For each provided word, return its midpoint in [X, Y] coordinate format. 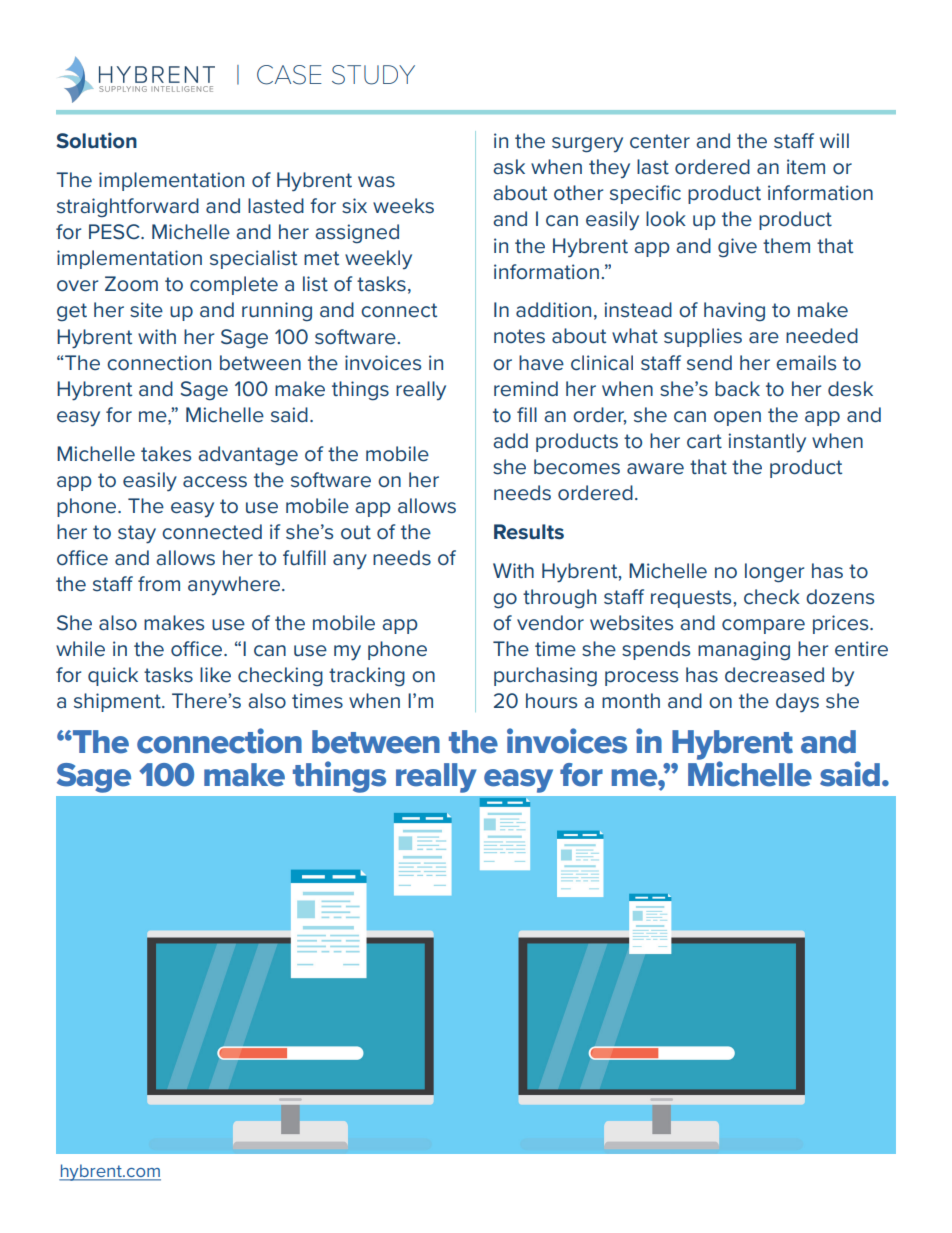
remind [526, 389]
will [834, 140]
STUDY [373, 75]
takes [166, 454]
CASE [289, 75]
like [215, 675]
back [737, 389]
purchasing [545, 677]
